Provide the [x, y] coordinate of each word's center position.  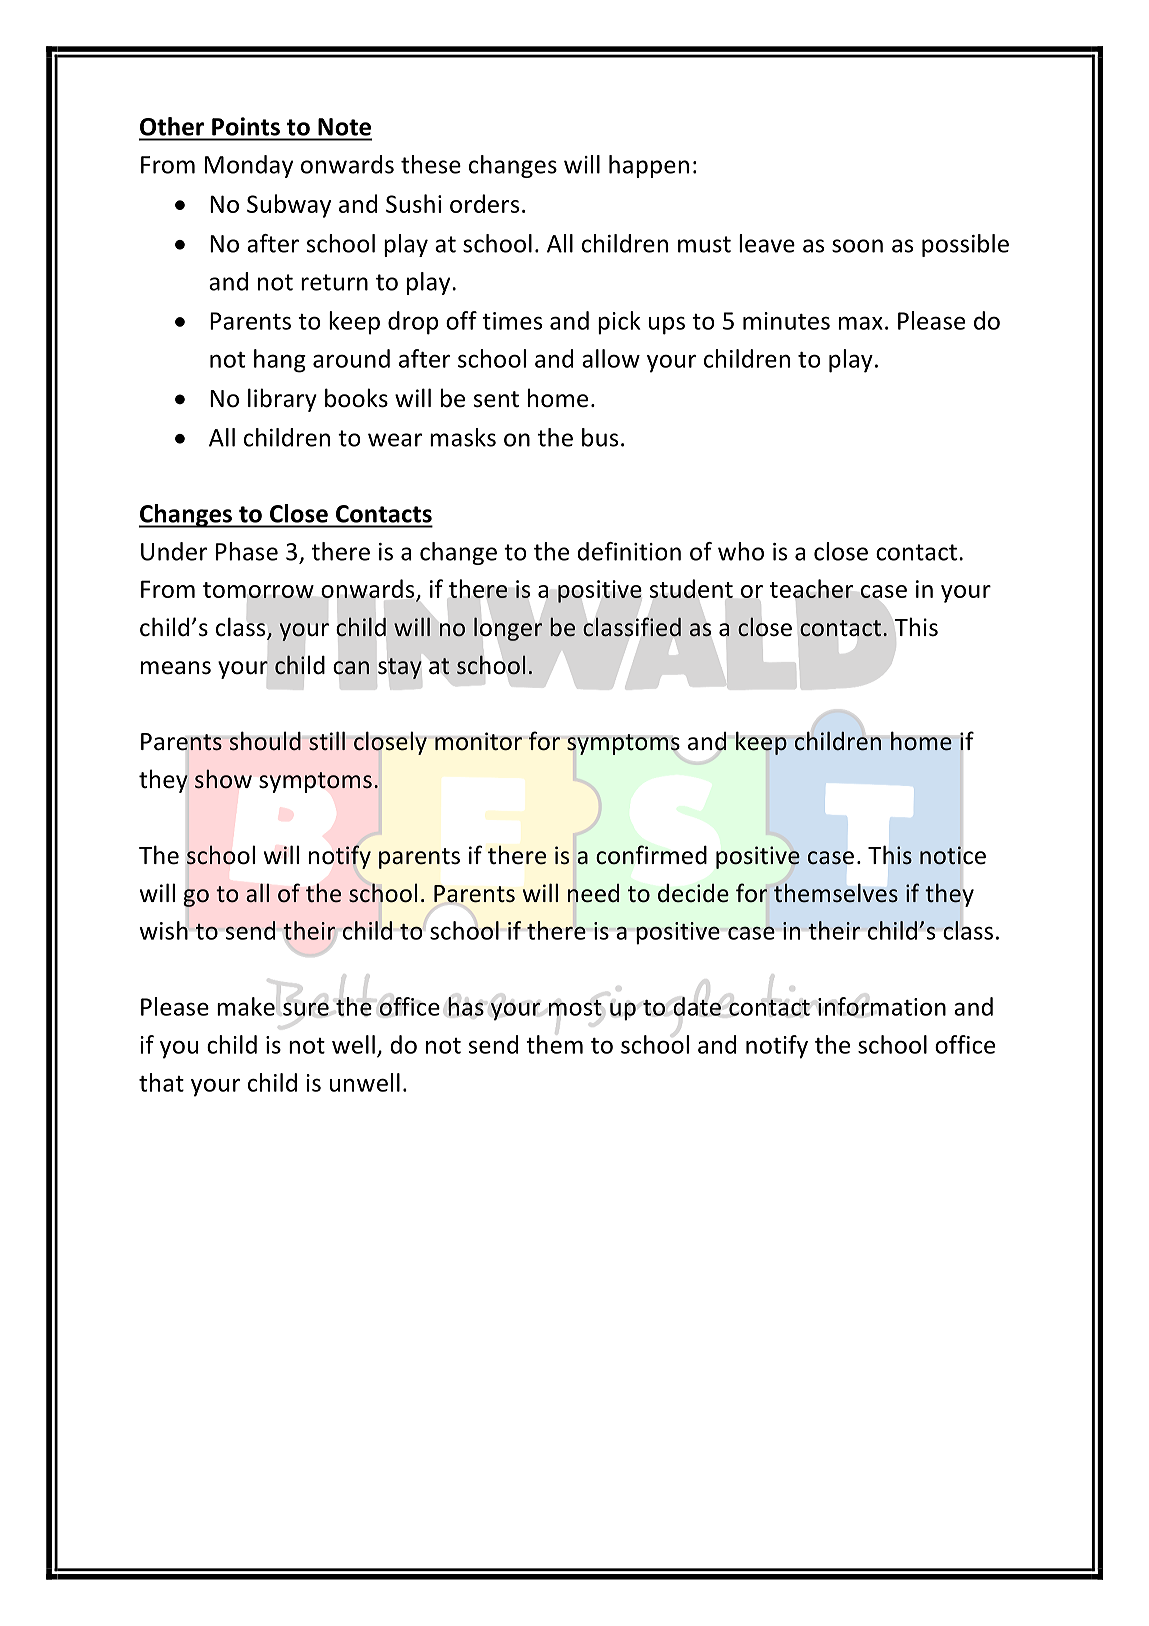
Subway [289, 206]
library [282, 400]
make [246, 1006]
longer [508, 629]
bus [600, 437]
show [223, 779]
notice [953, 855]
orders [484, 203]
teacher [811, 588]
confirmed [651, 855]
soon [857, 246]
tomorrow [258, 590]
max [861, 323]
